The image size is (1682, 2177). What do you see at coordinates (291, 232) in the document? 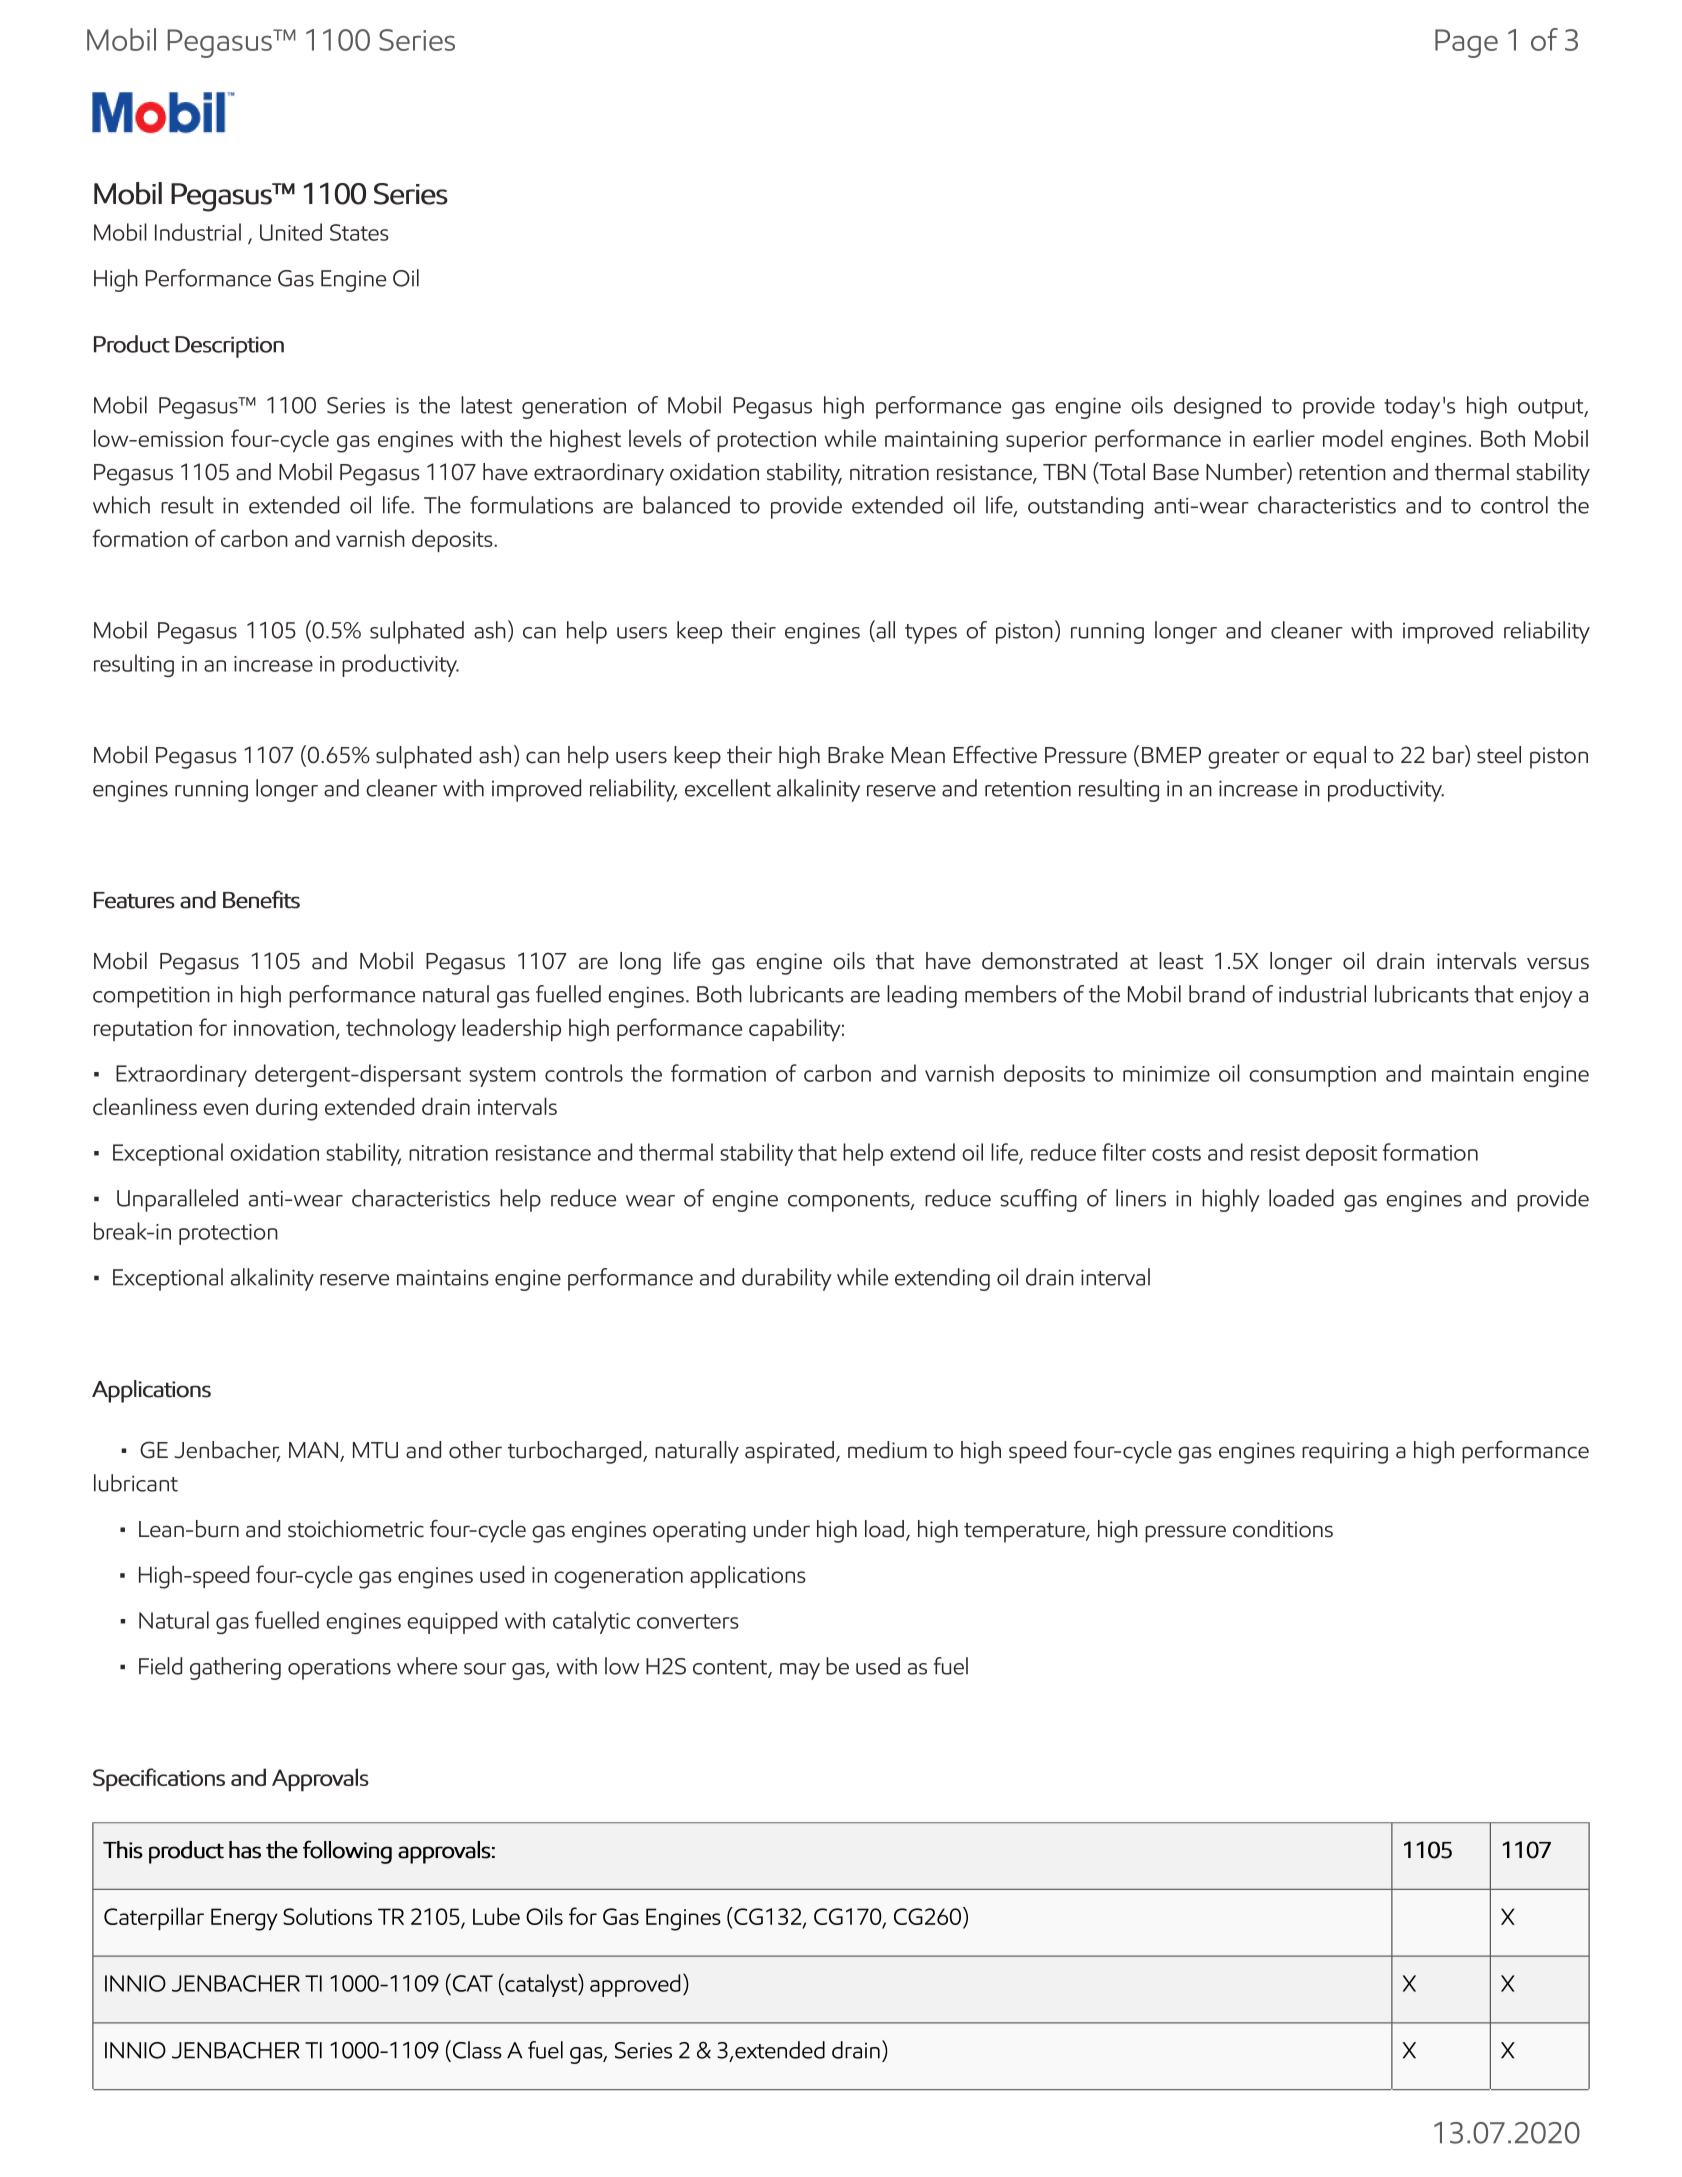
I see `United` at bounding box center [291, 232].
